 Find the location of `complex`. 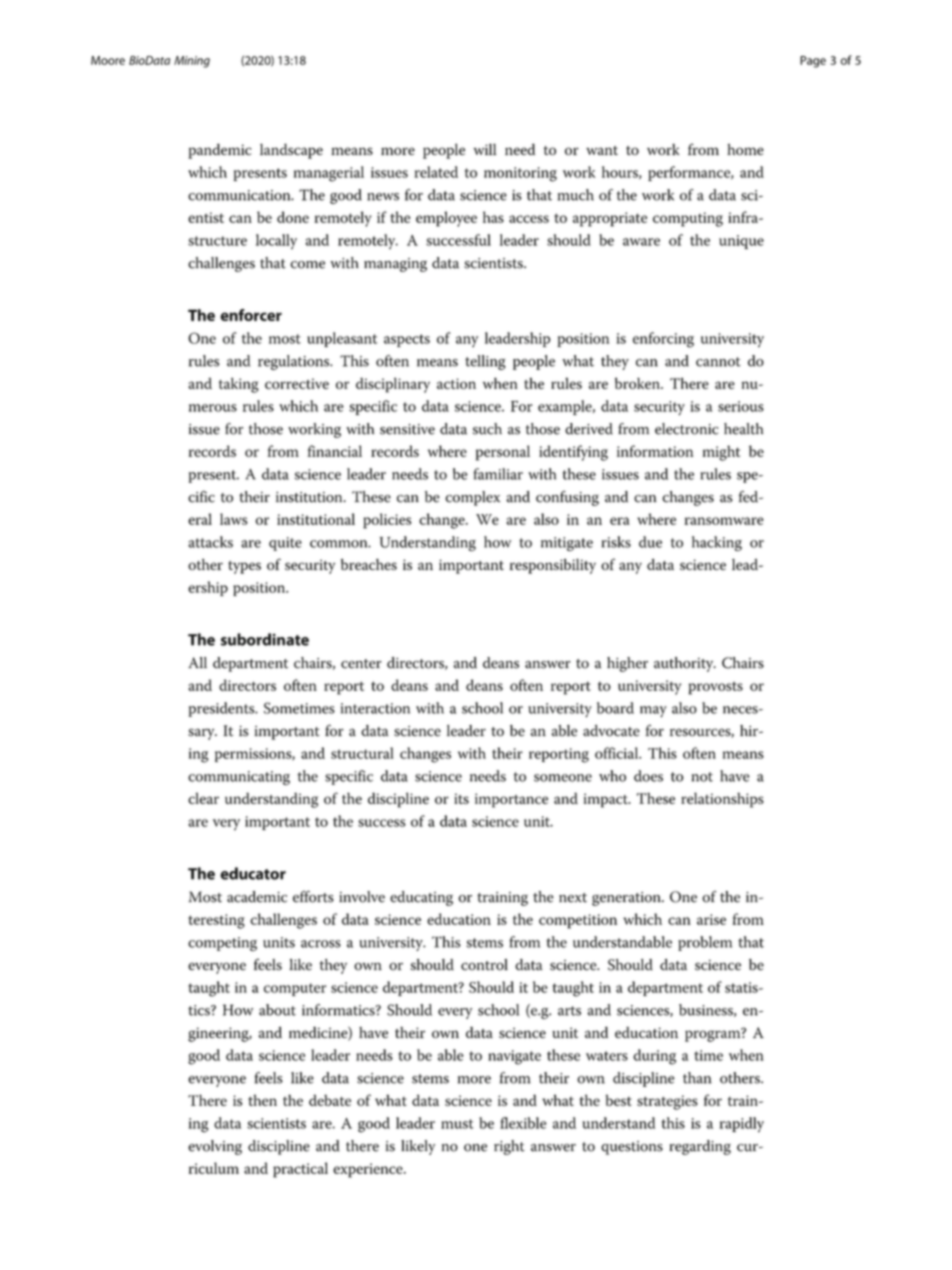

complex is located at coordinates (473, 498).
